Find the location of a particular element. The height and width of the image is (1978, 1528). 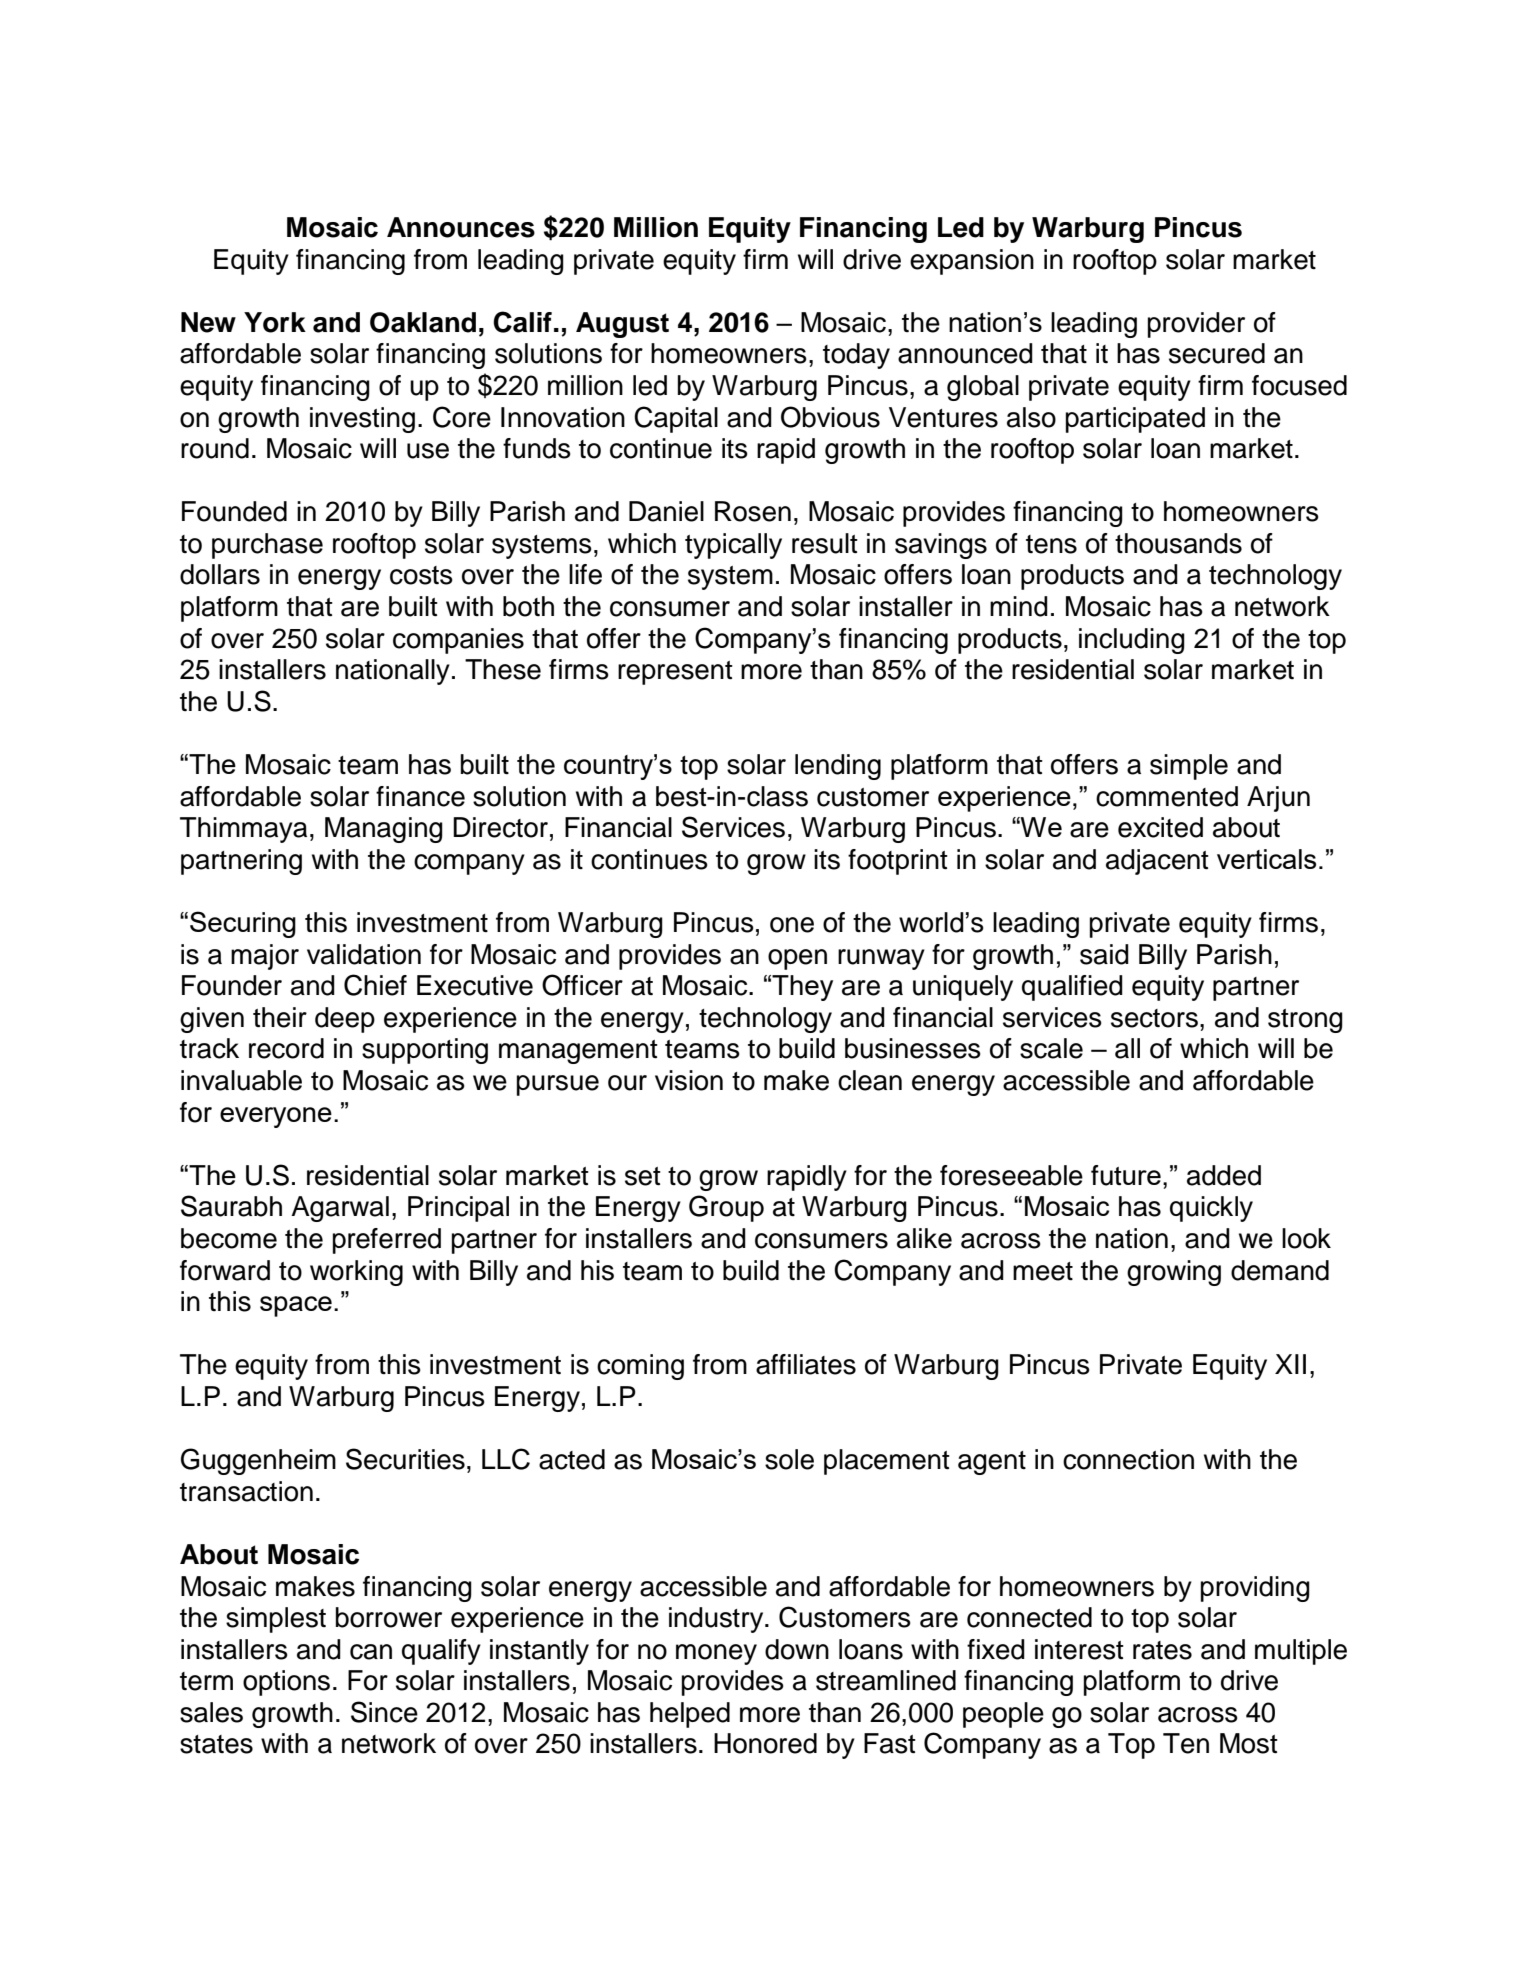

York is located at coordinates (275, 322).
